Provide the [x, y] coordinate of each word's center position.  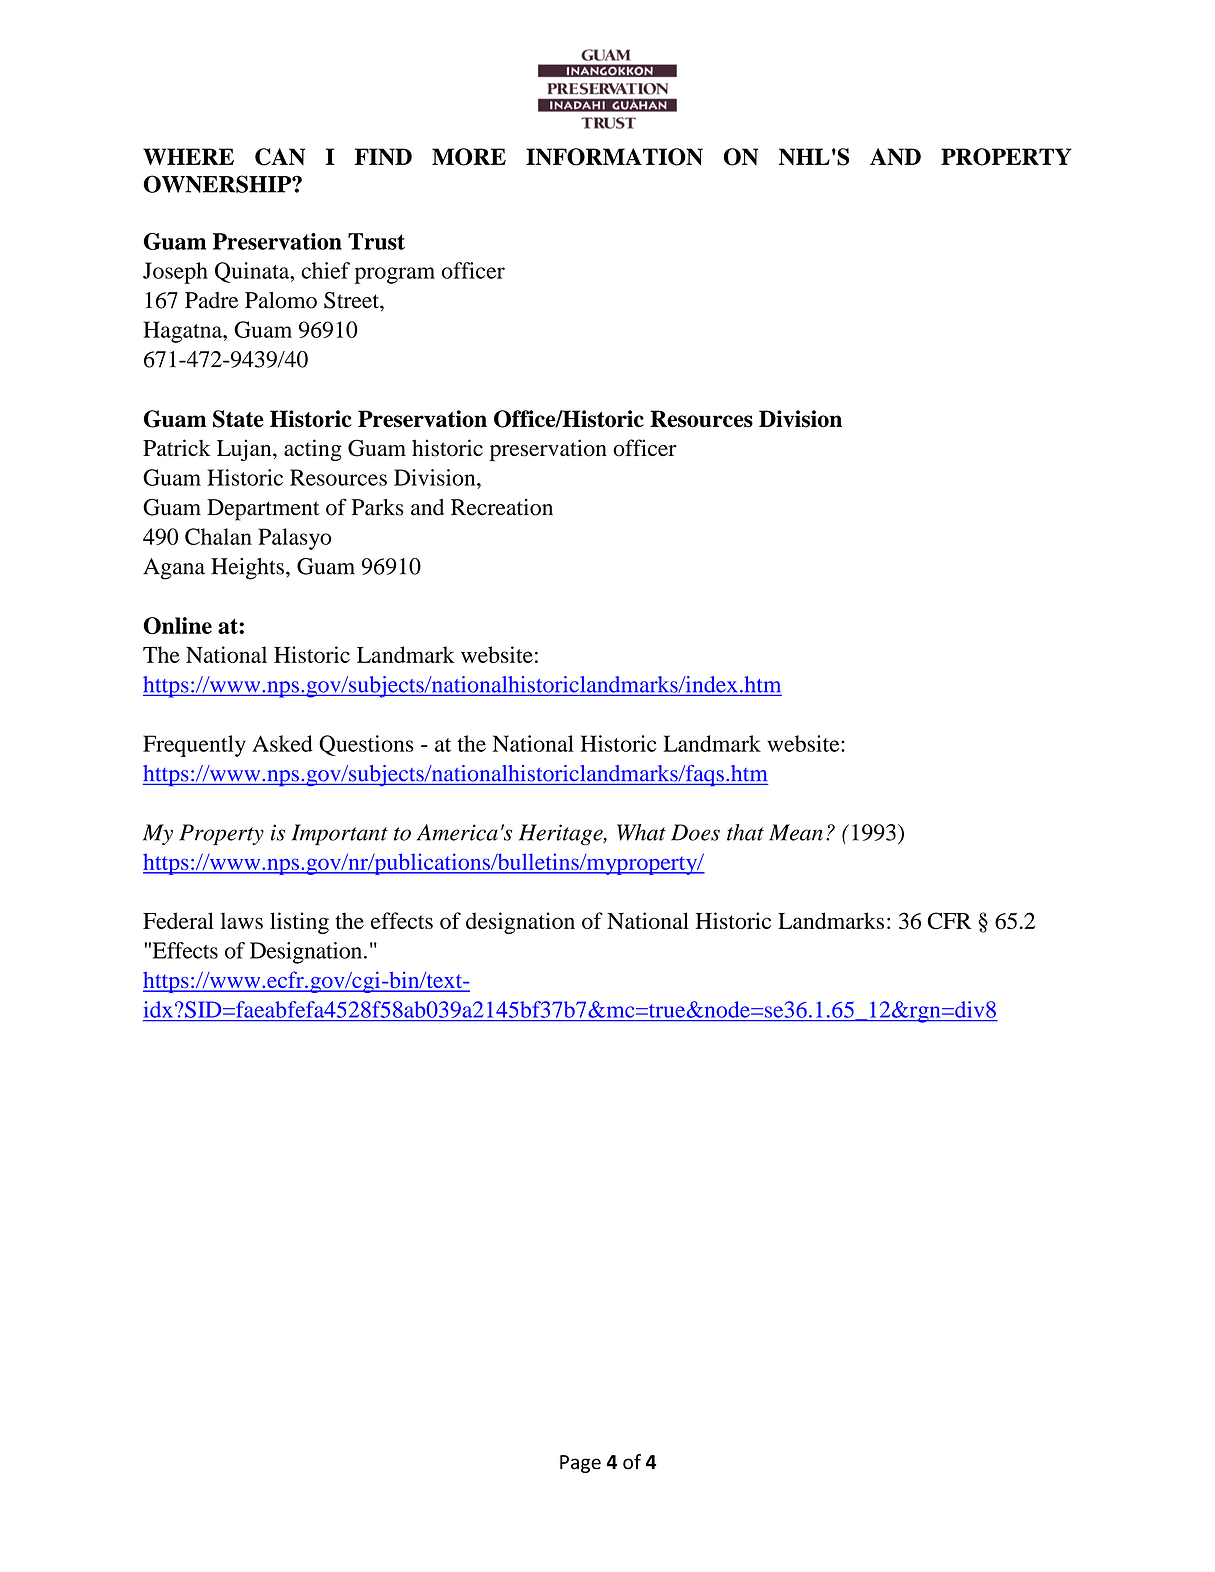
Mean [796, 832]
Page [580, 1464]
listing [299, 923]
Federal [178, 920]
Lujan [245, 450]
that [745, 832]
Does [695, 832]
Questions [366, 745]
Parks [378, 507]
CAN [280, 157]
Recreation [502, 507]
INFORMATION [614, 157]
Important [340, 835]
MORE [469, 157]
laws [242, 920]
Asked [282, 743]
